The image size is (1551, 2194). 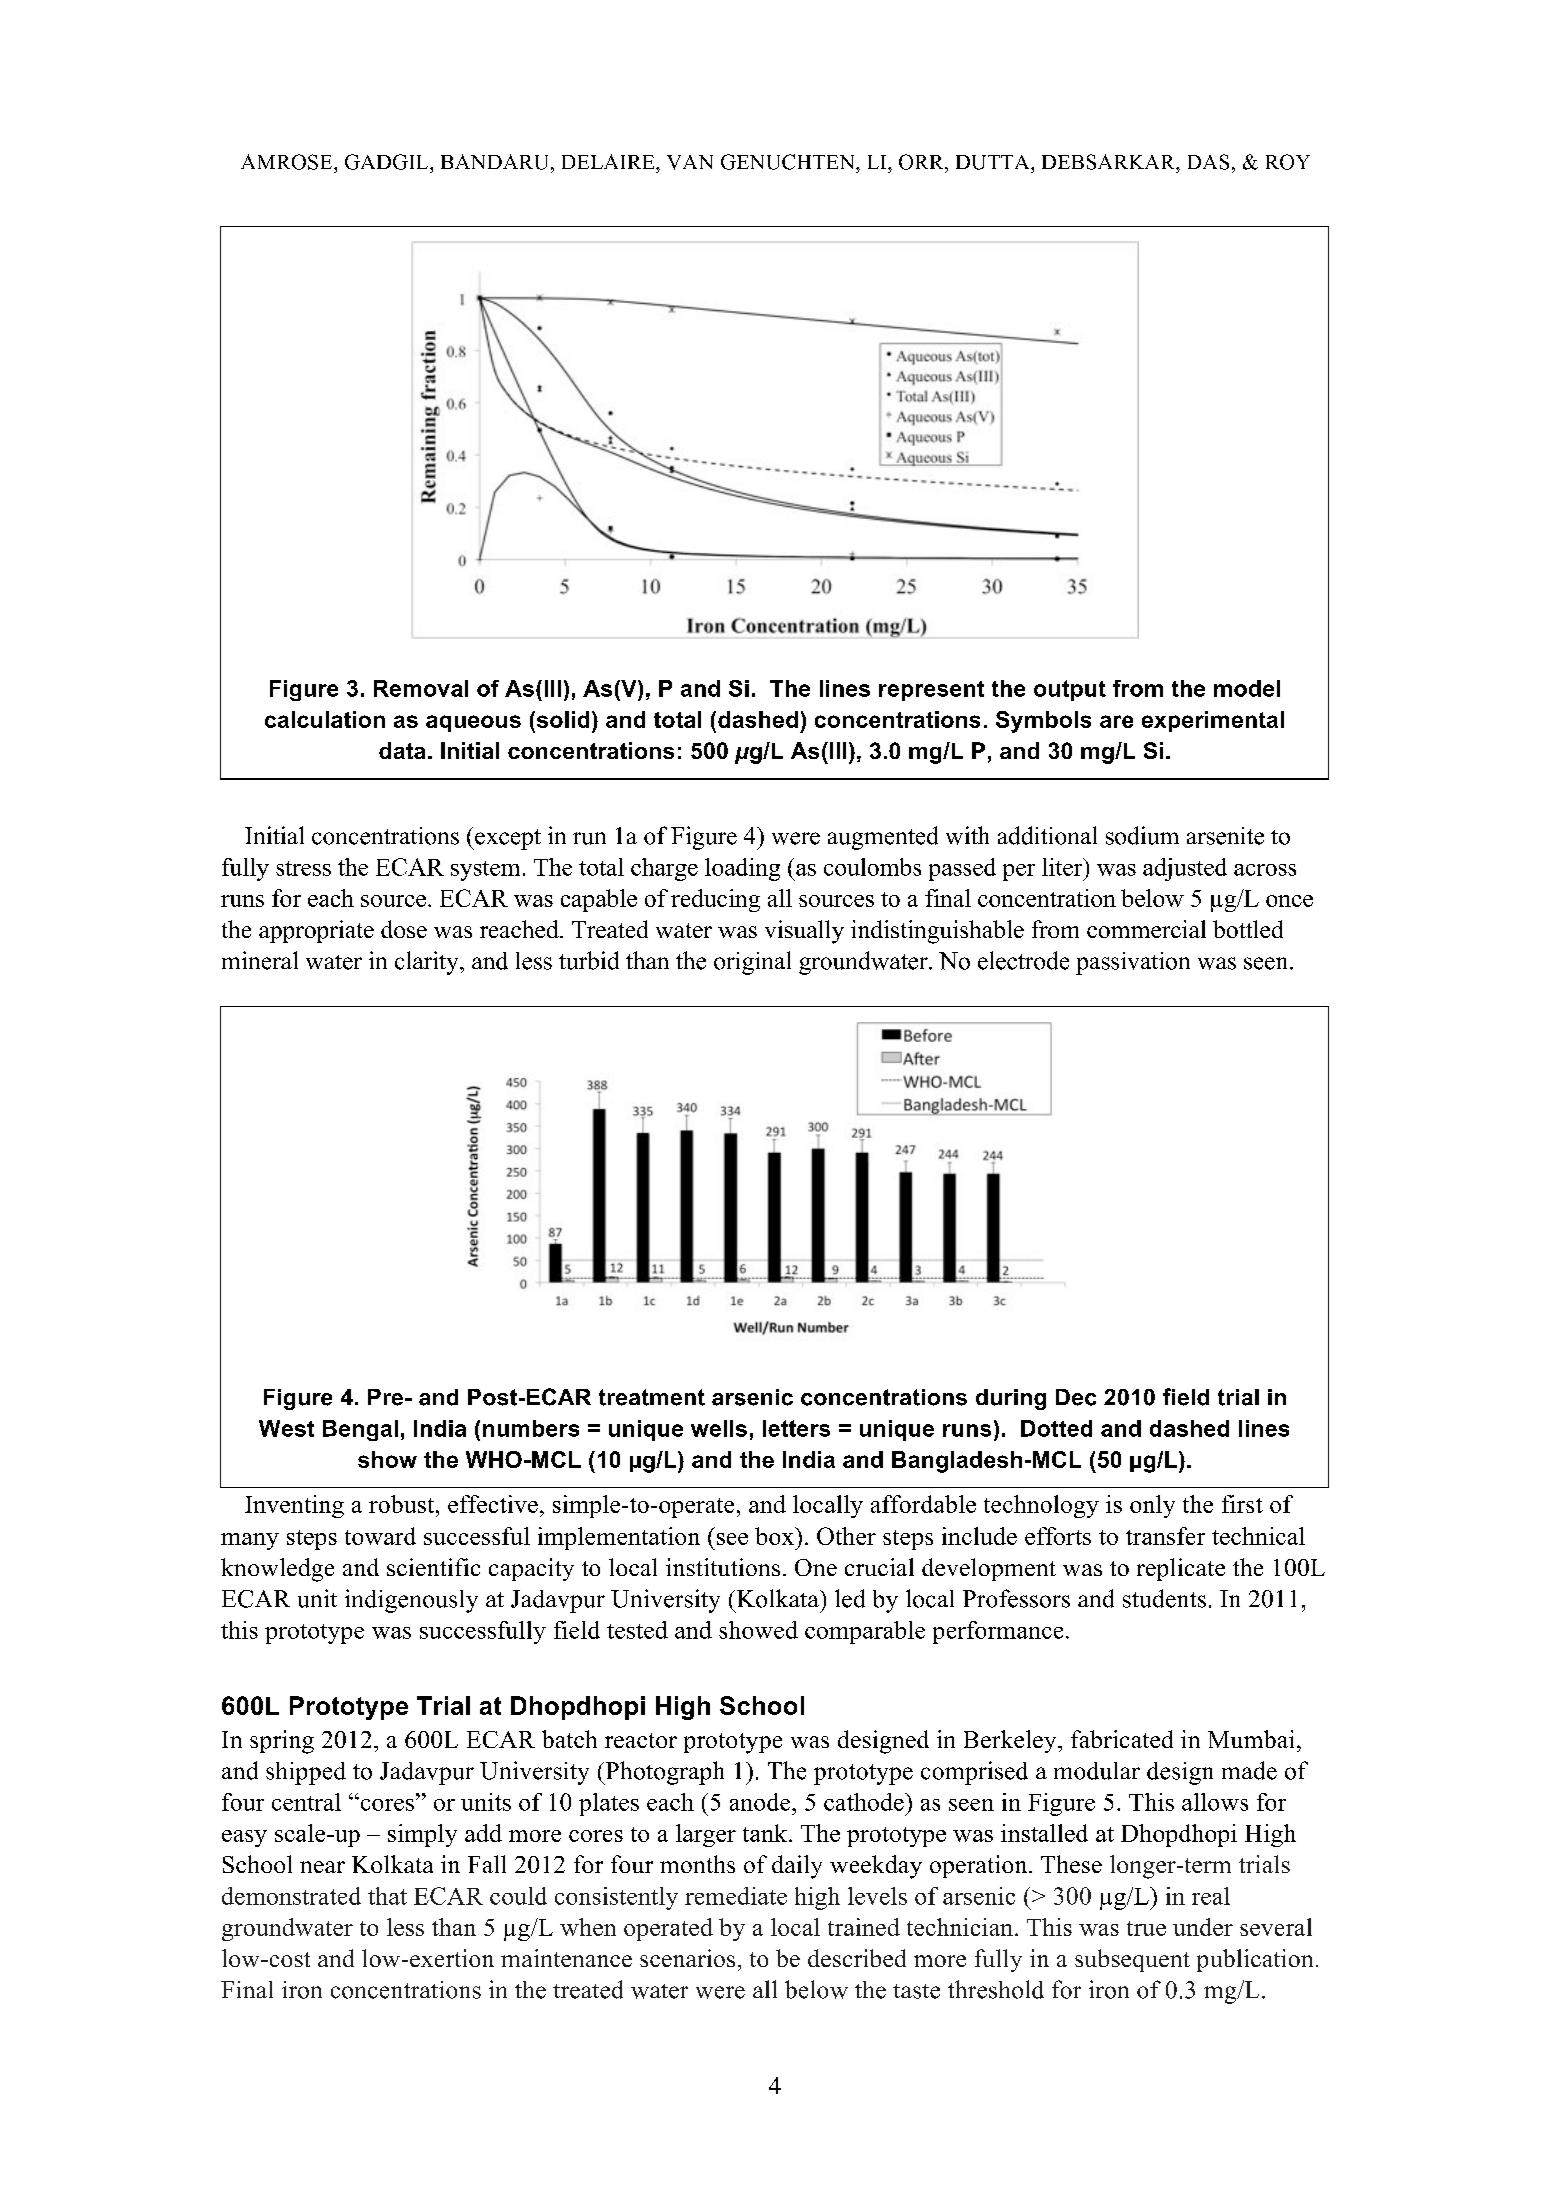 I want to click on ROY, so click(x=1288, y=162).
